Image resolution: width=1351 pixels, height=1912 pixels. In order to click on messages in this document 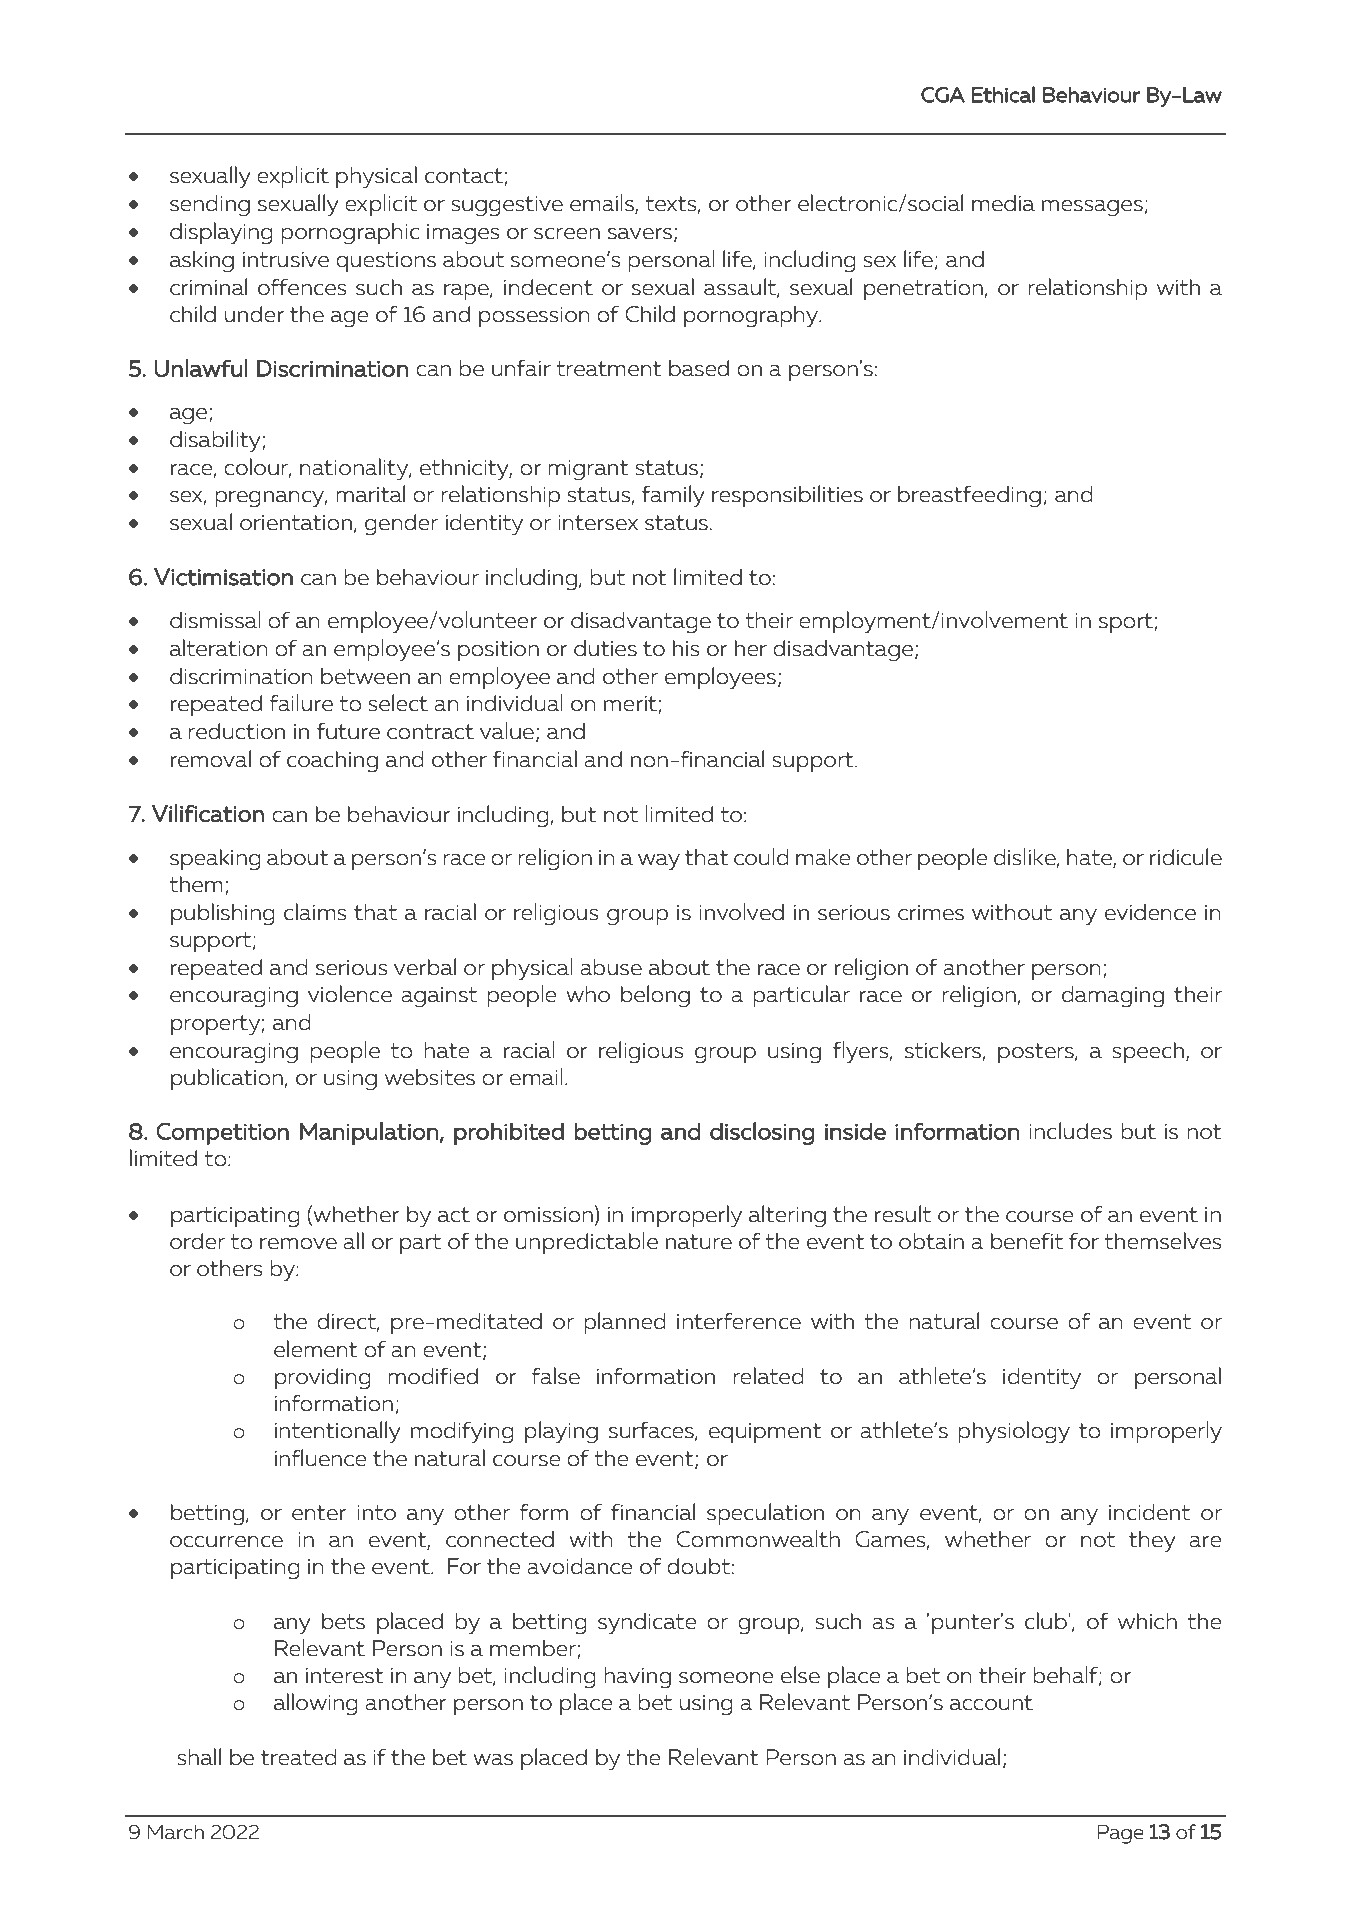, I will do `click(1092, 208)`.
